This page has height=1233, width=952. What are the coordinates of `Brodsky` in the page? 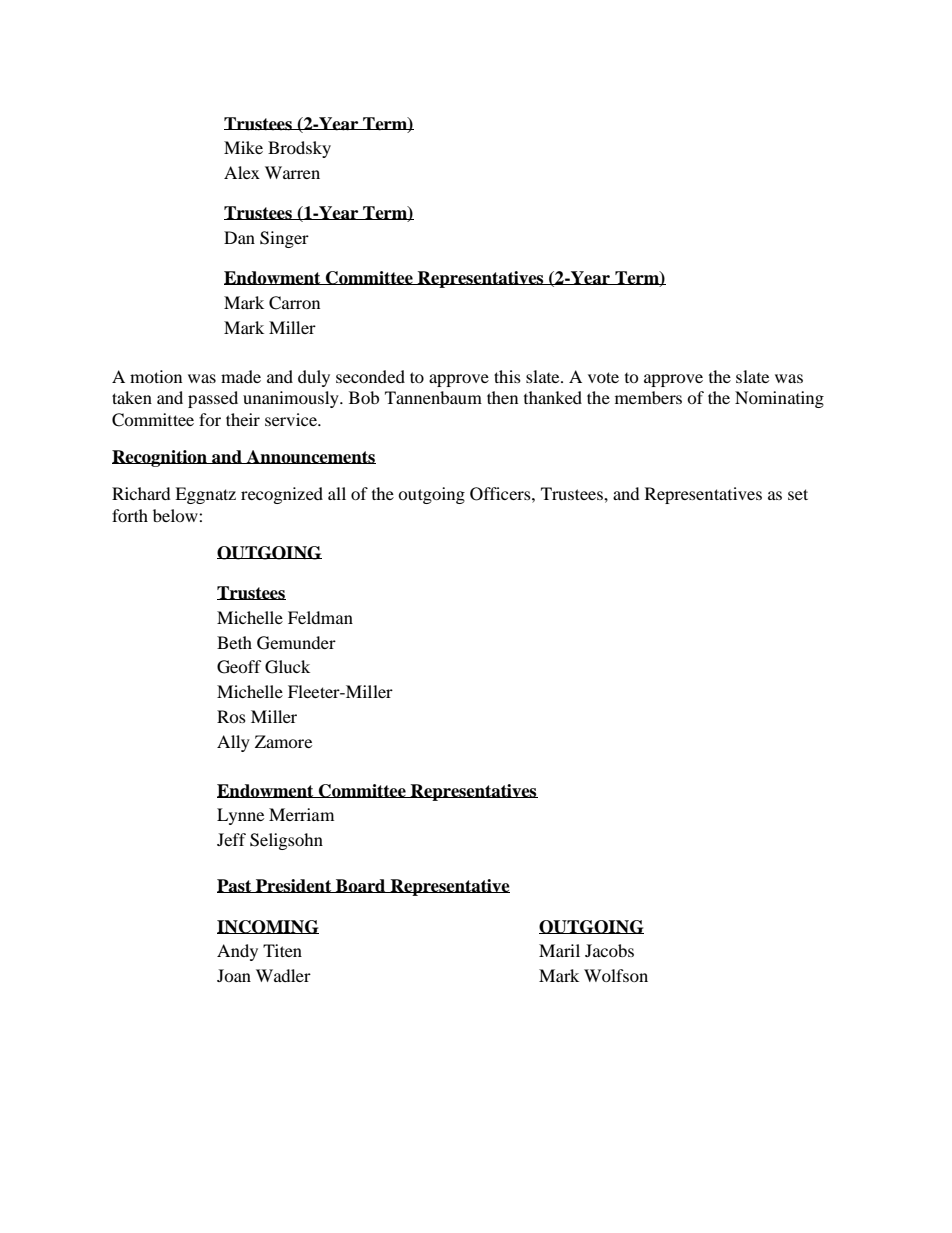 It's located at (299, 149).
